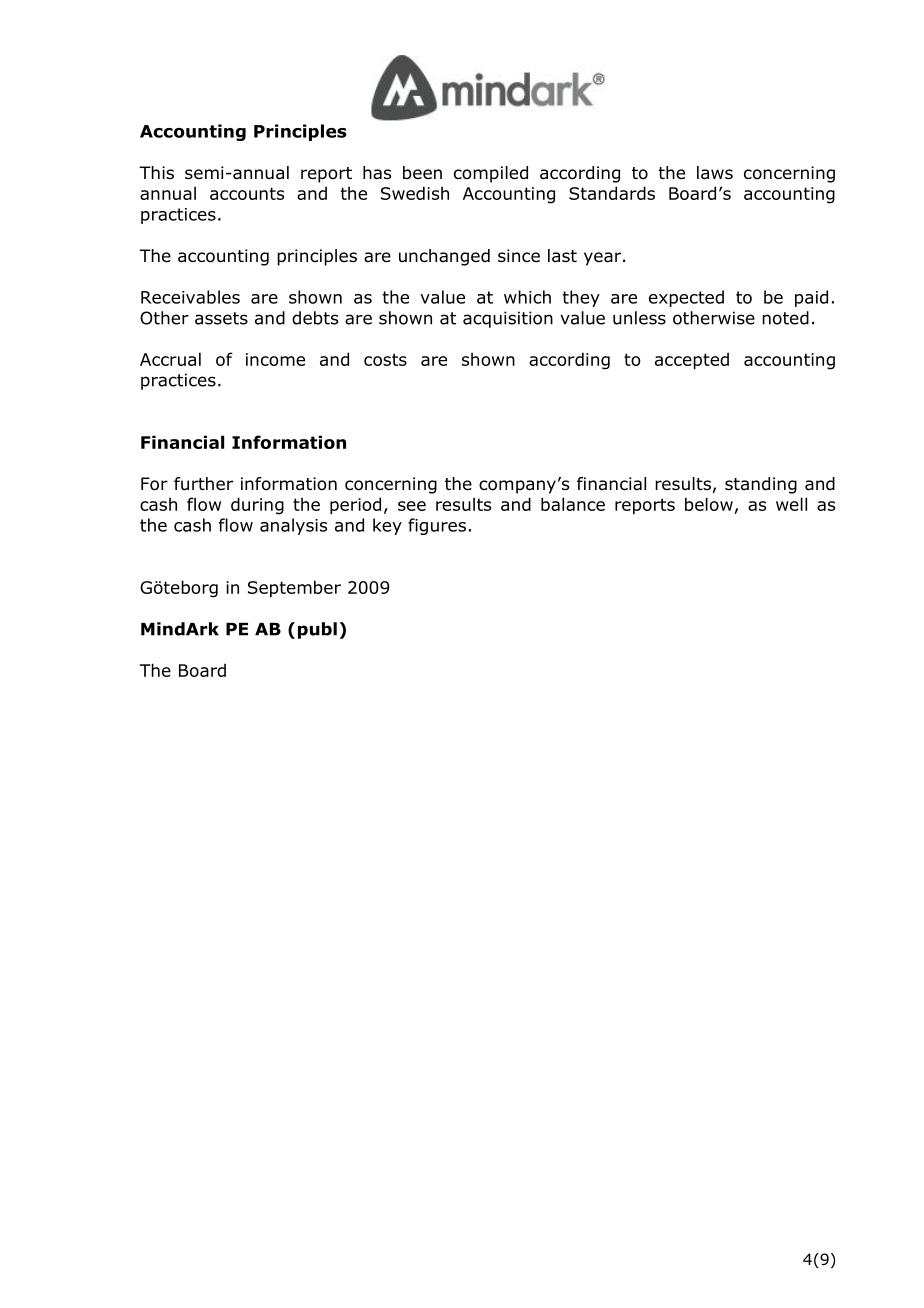  What do you see at coordinates (686, 298) in the screenshot?
I see `expected` at bounding box center [686, 298].
